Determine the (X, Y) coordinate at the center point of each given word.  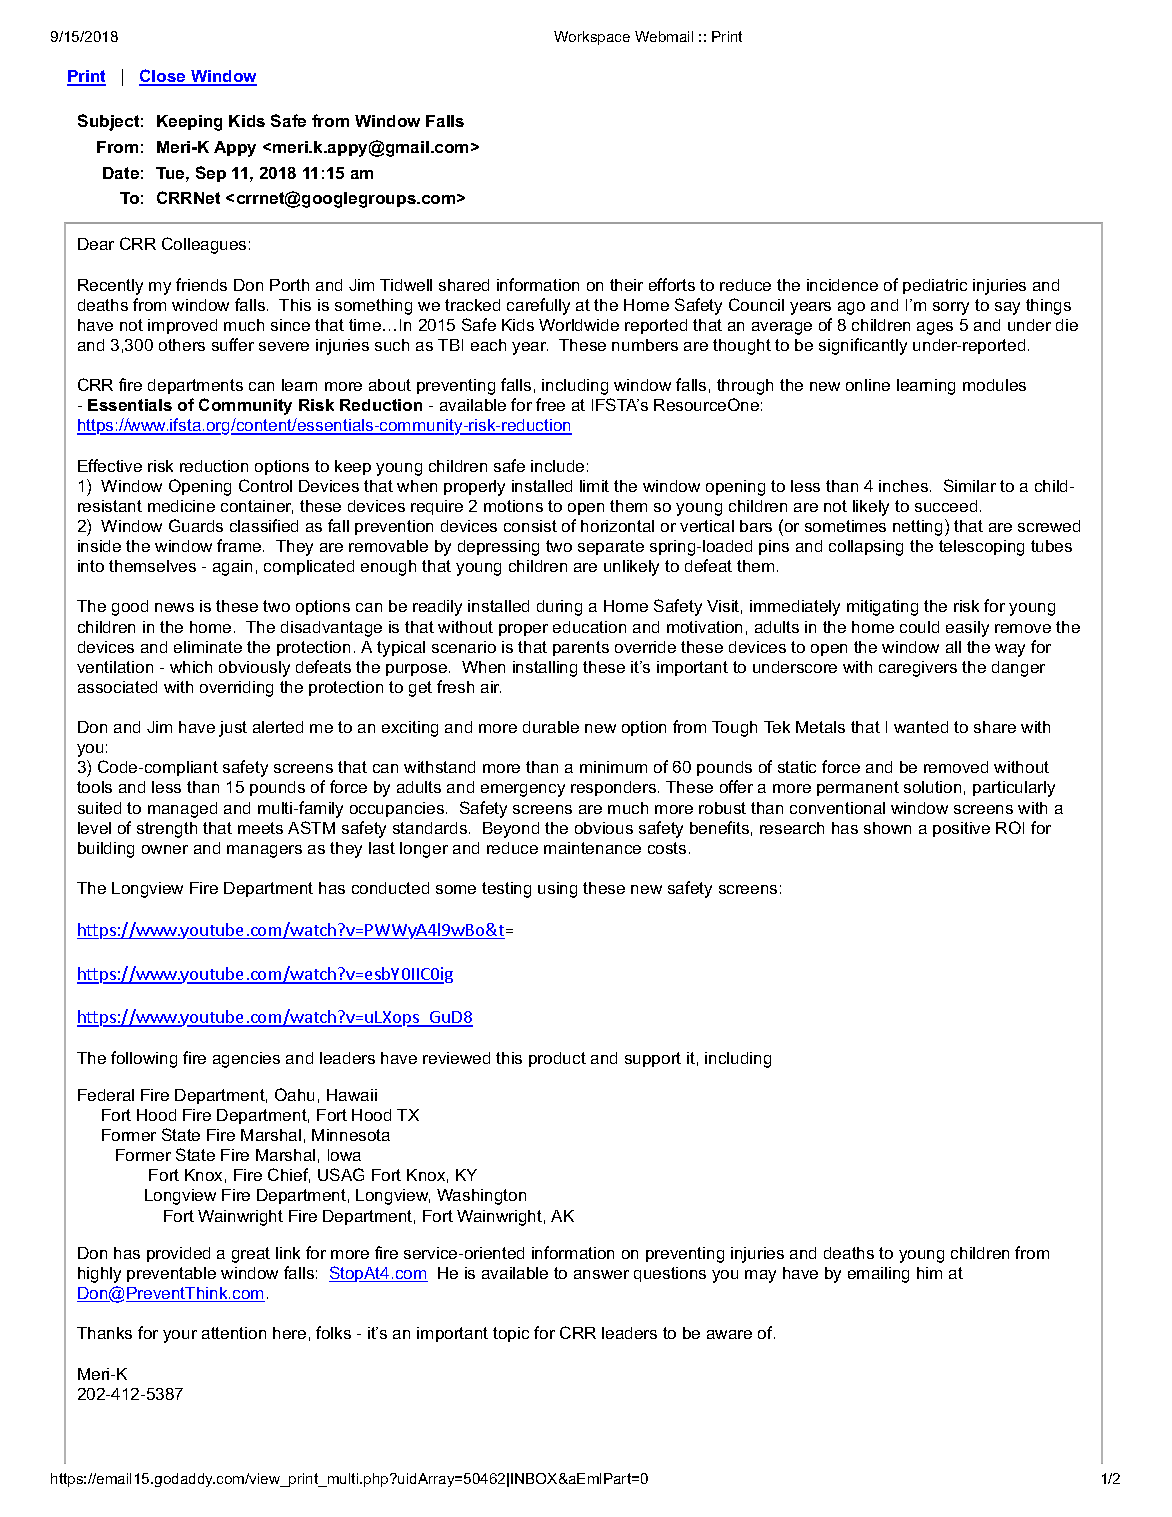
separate (611, 547)
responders (613, 788)
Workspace (592, 38)
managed (182, 810)
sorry (951, 308)
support (653, 1059)
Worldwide (579, 325)
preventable (171, 1274)
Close (163, 77)
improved (182, 326)
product (557, 1059)
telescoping (981, 548)
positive (961, 829)
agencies (246, 1060)
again (232, 568)
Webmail (664, 36)
